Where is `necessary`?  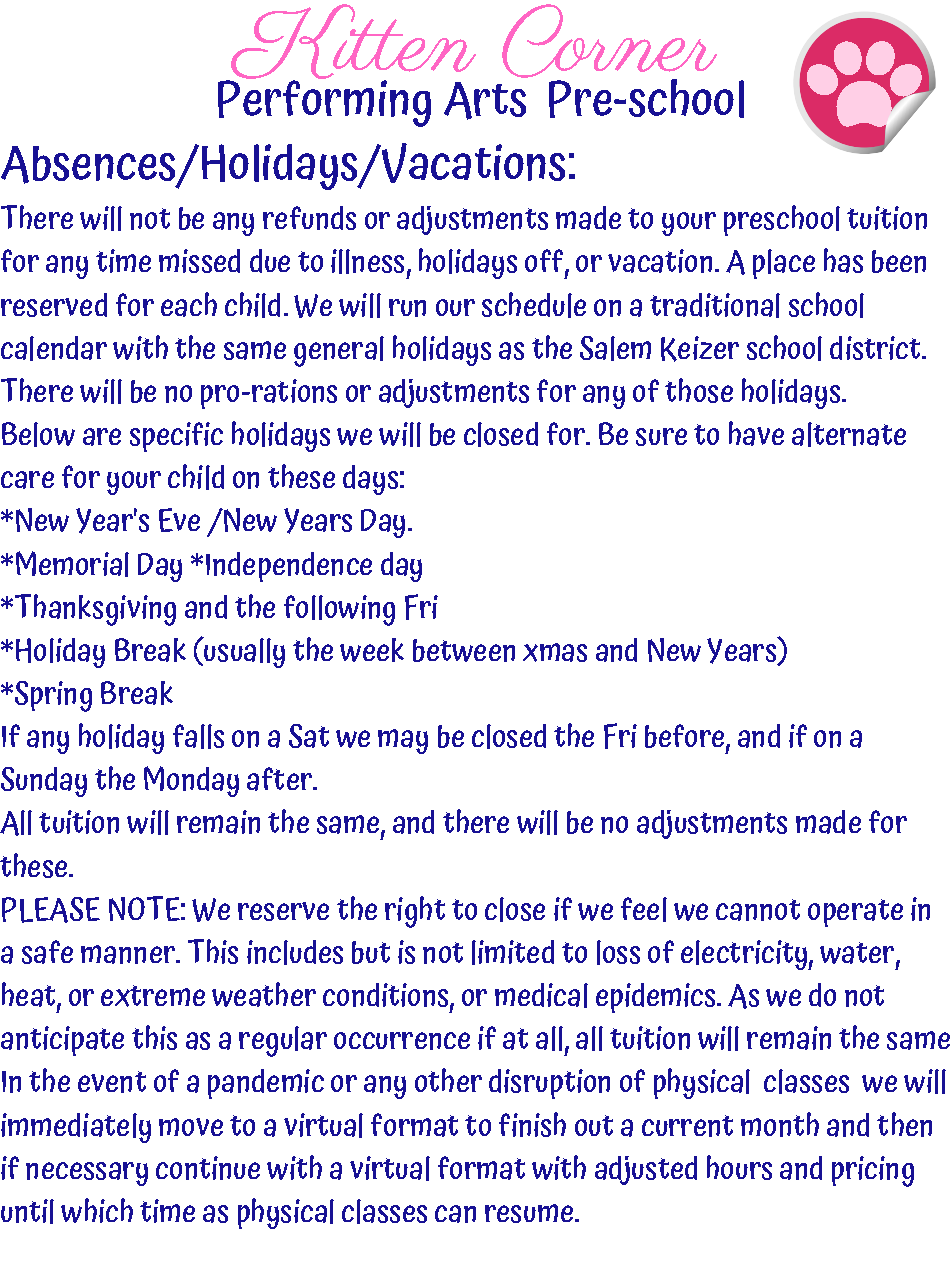 necessary is located at coordinates (87, 1174).
